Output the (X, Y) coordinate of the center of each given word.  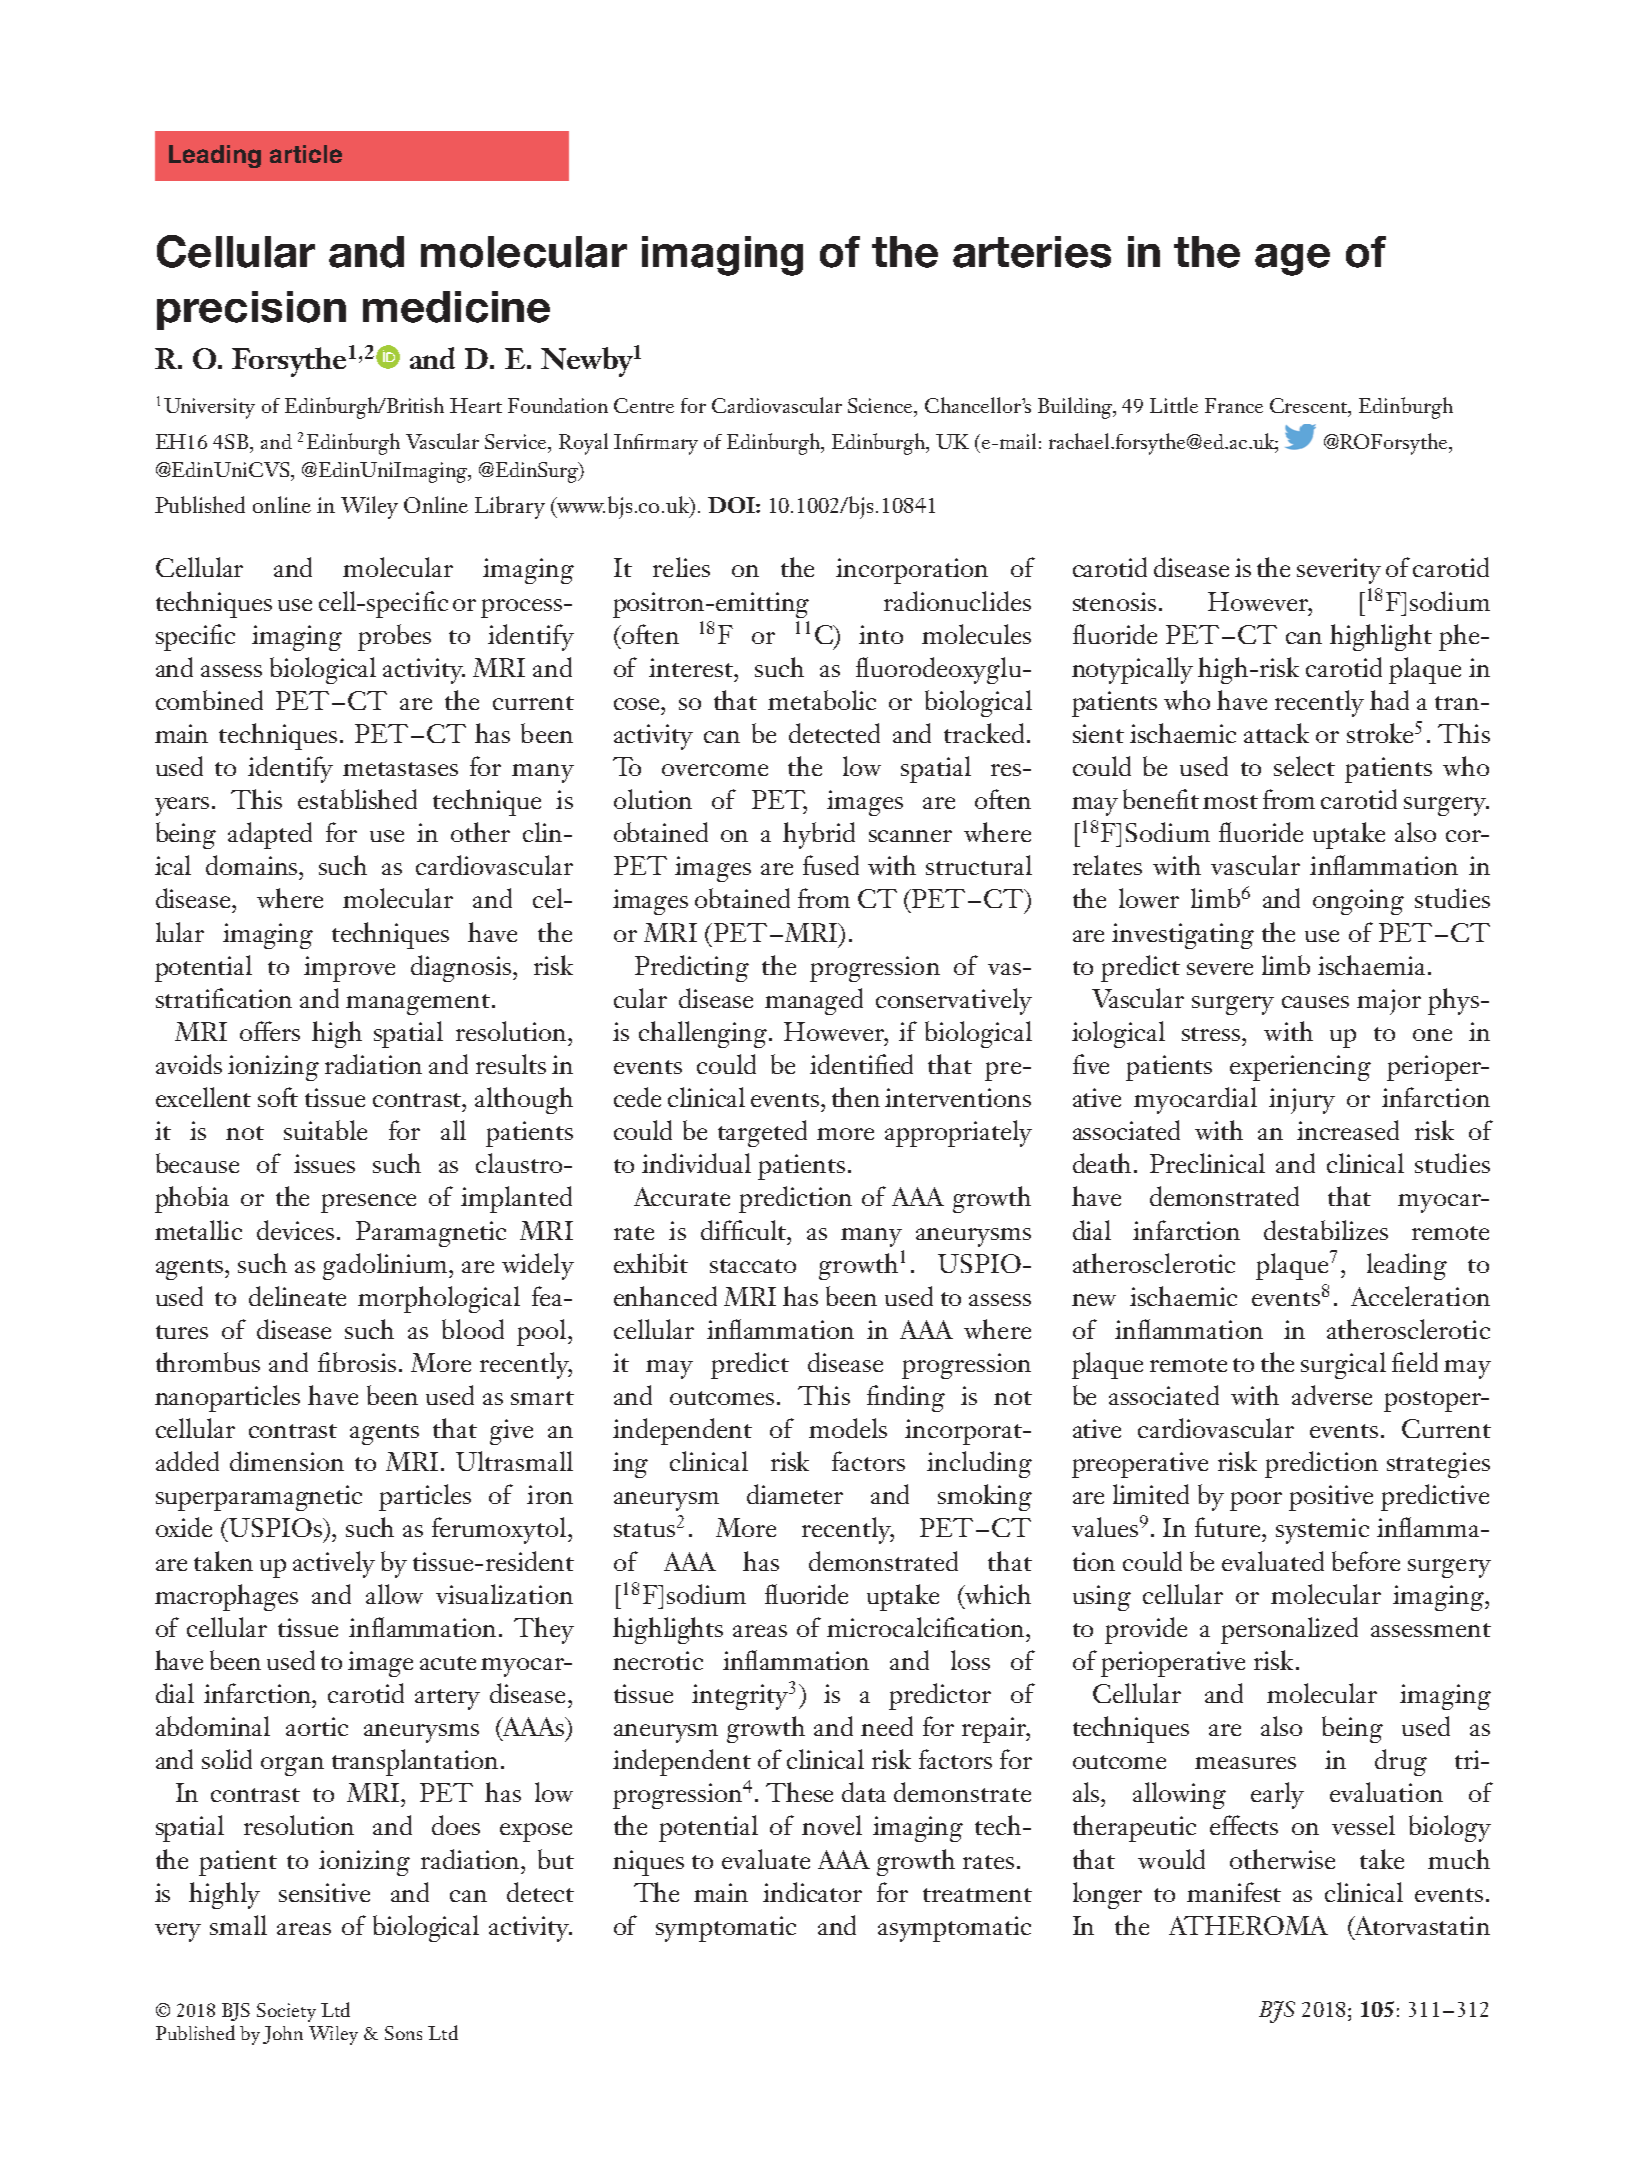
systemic (1322, 1531)
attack (1276, 733)
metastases (400, 769)
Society (286, 2012)
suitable (325, 1130)
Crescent (1310, 407)
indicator (812, 1892)
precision (251, 310)
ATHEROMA (1248, 1925)
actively (334, 1564)
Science (882, 407)
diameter (795, 1494)
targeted (762, 1133)
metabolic (822, 700)
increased (1348, 1130)
